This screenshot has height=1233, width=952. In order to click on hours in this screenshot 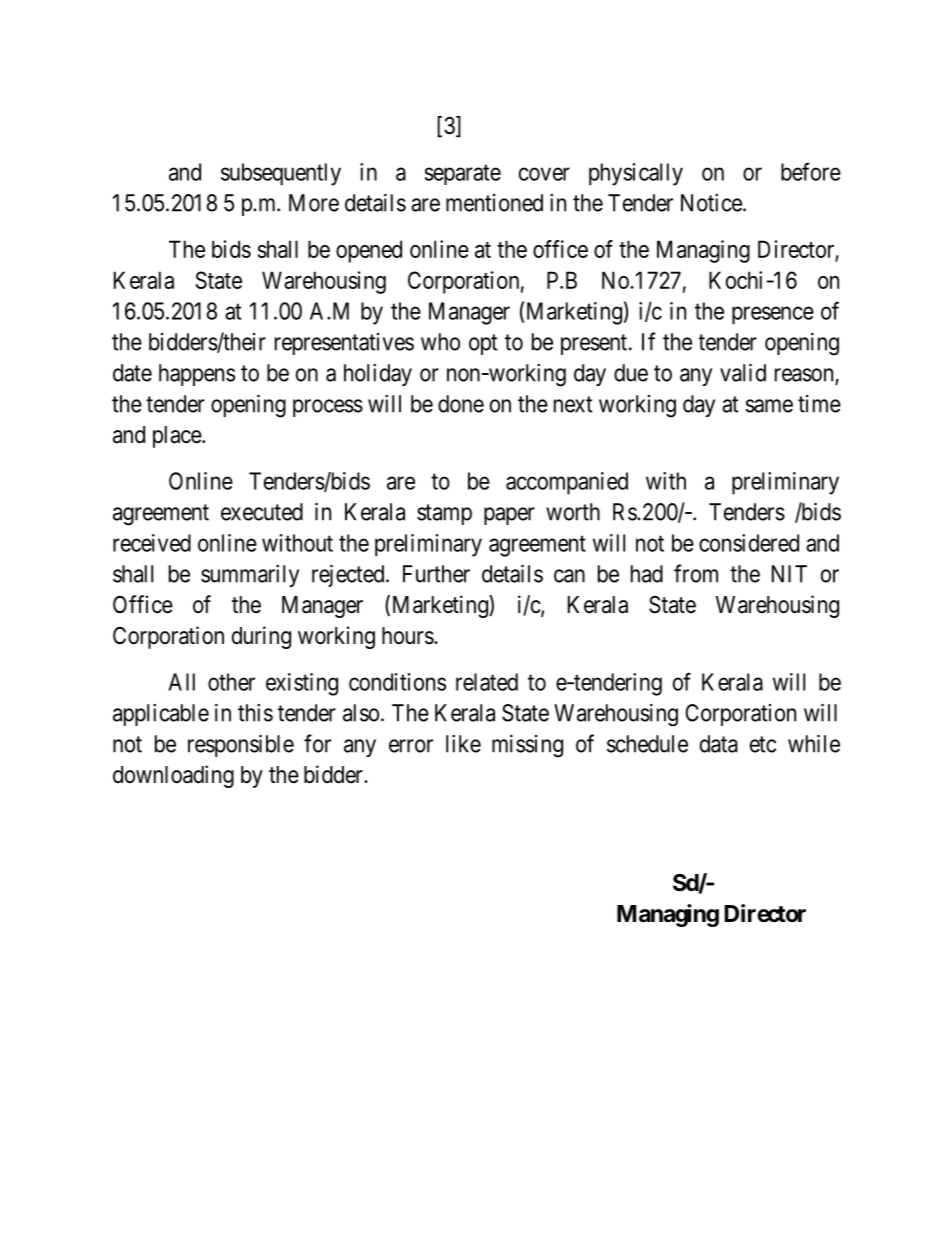, I will do `click(408, 636)`.
